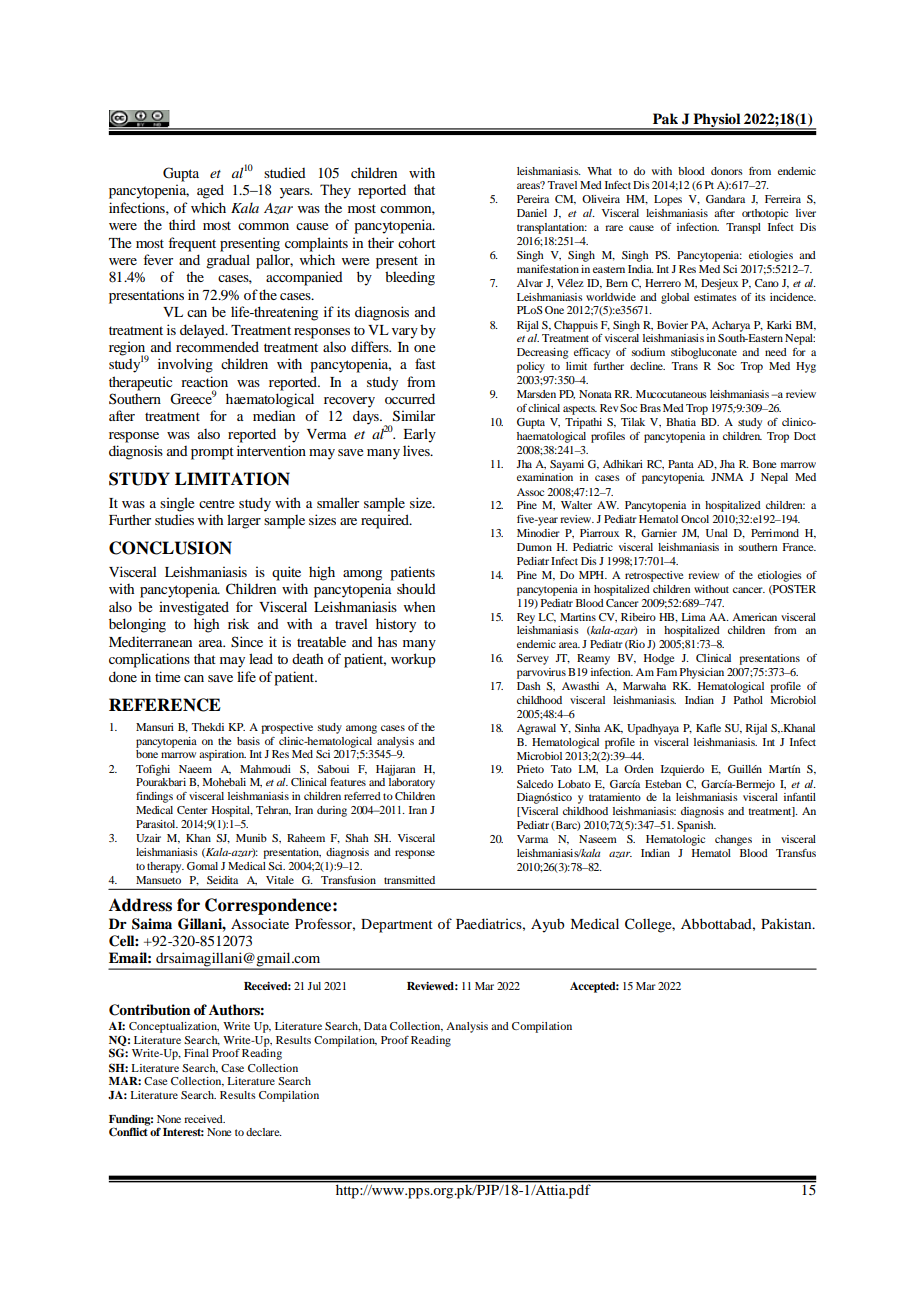 This page has height=1308, width=924. I want to click on Pereira, so click(533, 199).
